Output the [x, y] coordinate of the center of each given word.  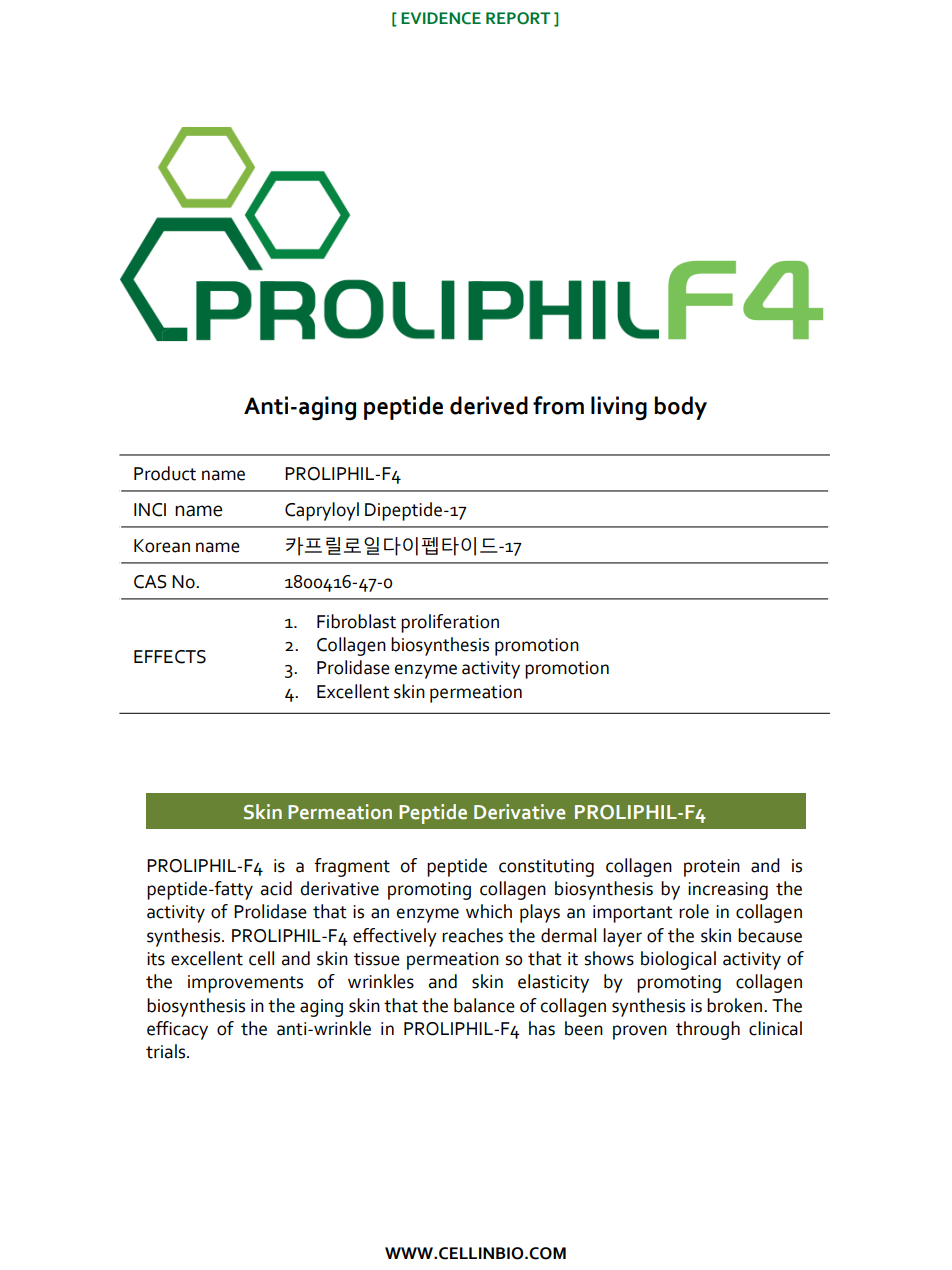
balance [484, 1005]
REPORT [518, 18]
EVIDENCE [441, 18]
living [619, 408]
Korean [162, 546]
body [680, 408]
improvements [245, 984]
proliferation [450, 623]
